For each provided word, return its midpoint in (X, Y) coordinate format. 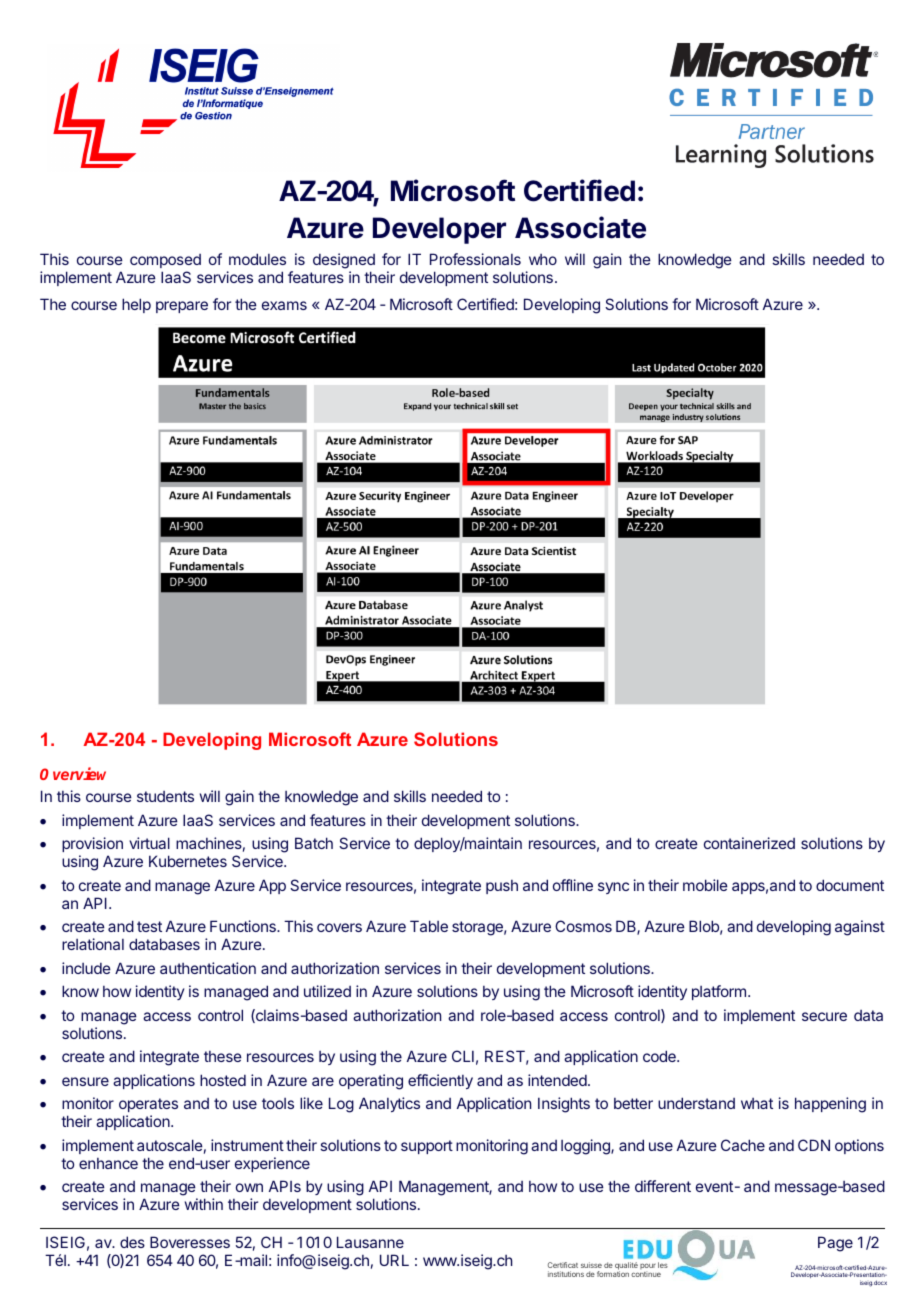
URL (394, 1260)
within (204, 1204)
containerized (749, 843)
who (543, 259)
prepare (182, 307)
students (165, 796)
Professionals (475, 259)
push (502, 887)
